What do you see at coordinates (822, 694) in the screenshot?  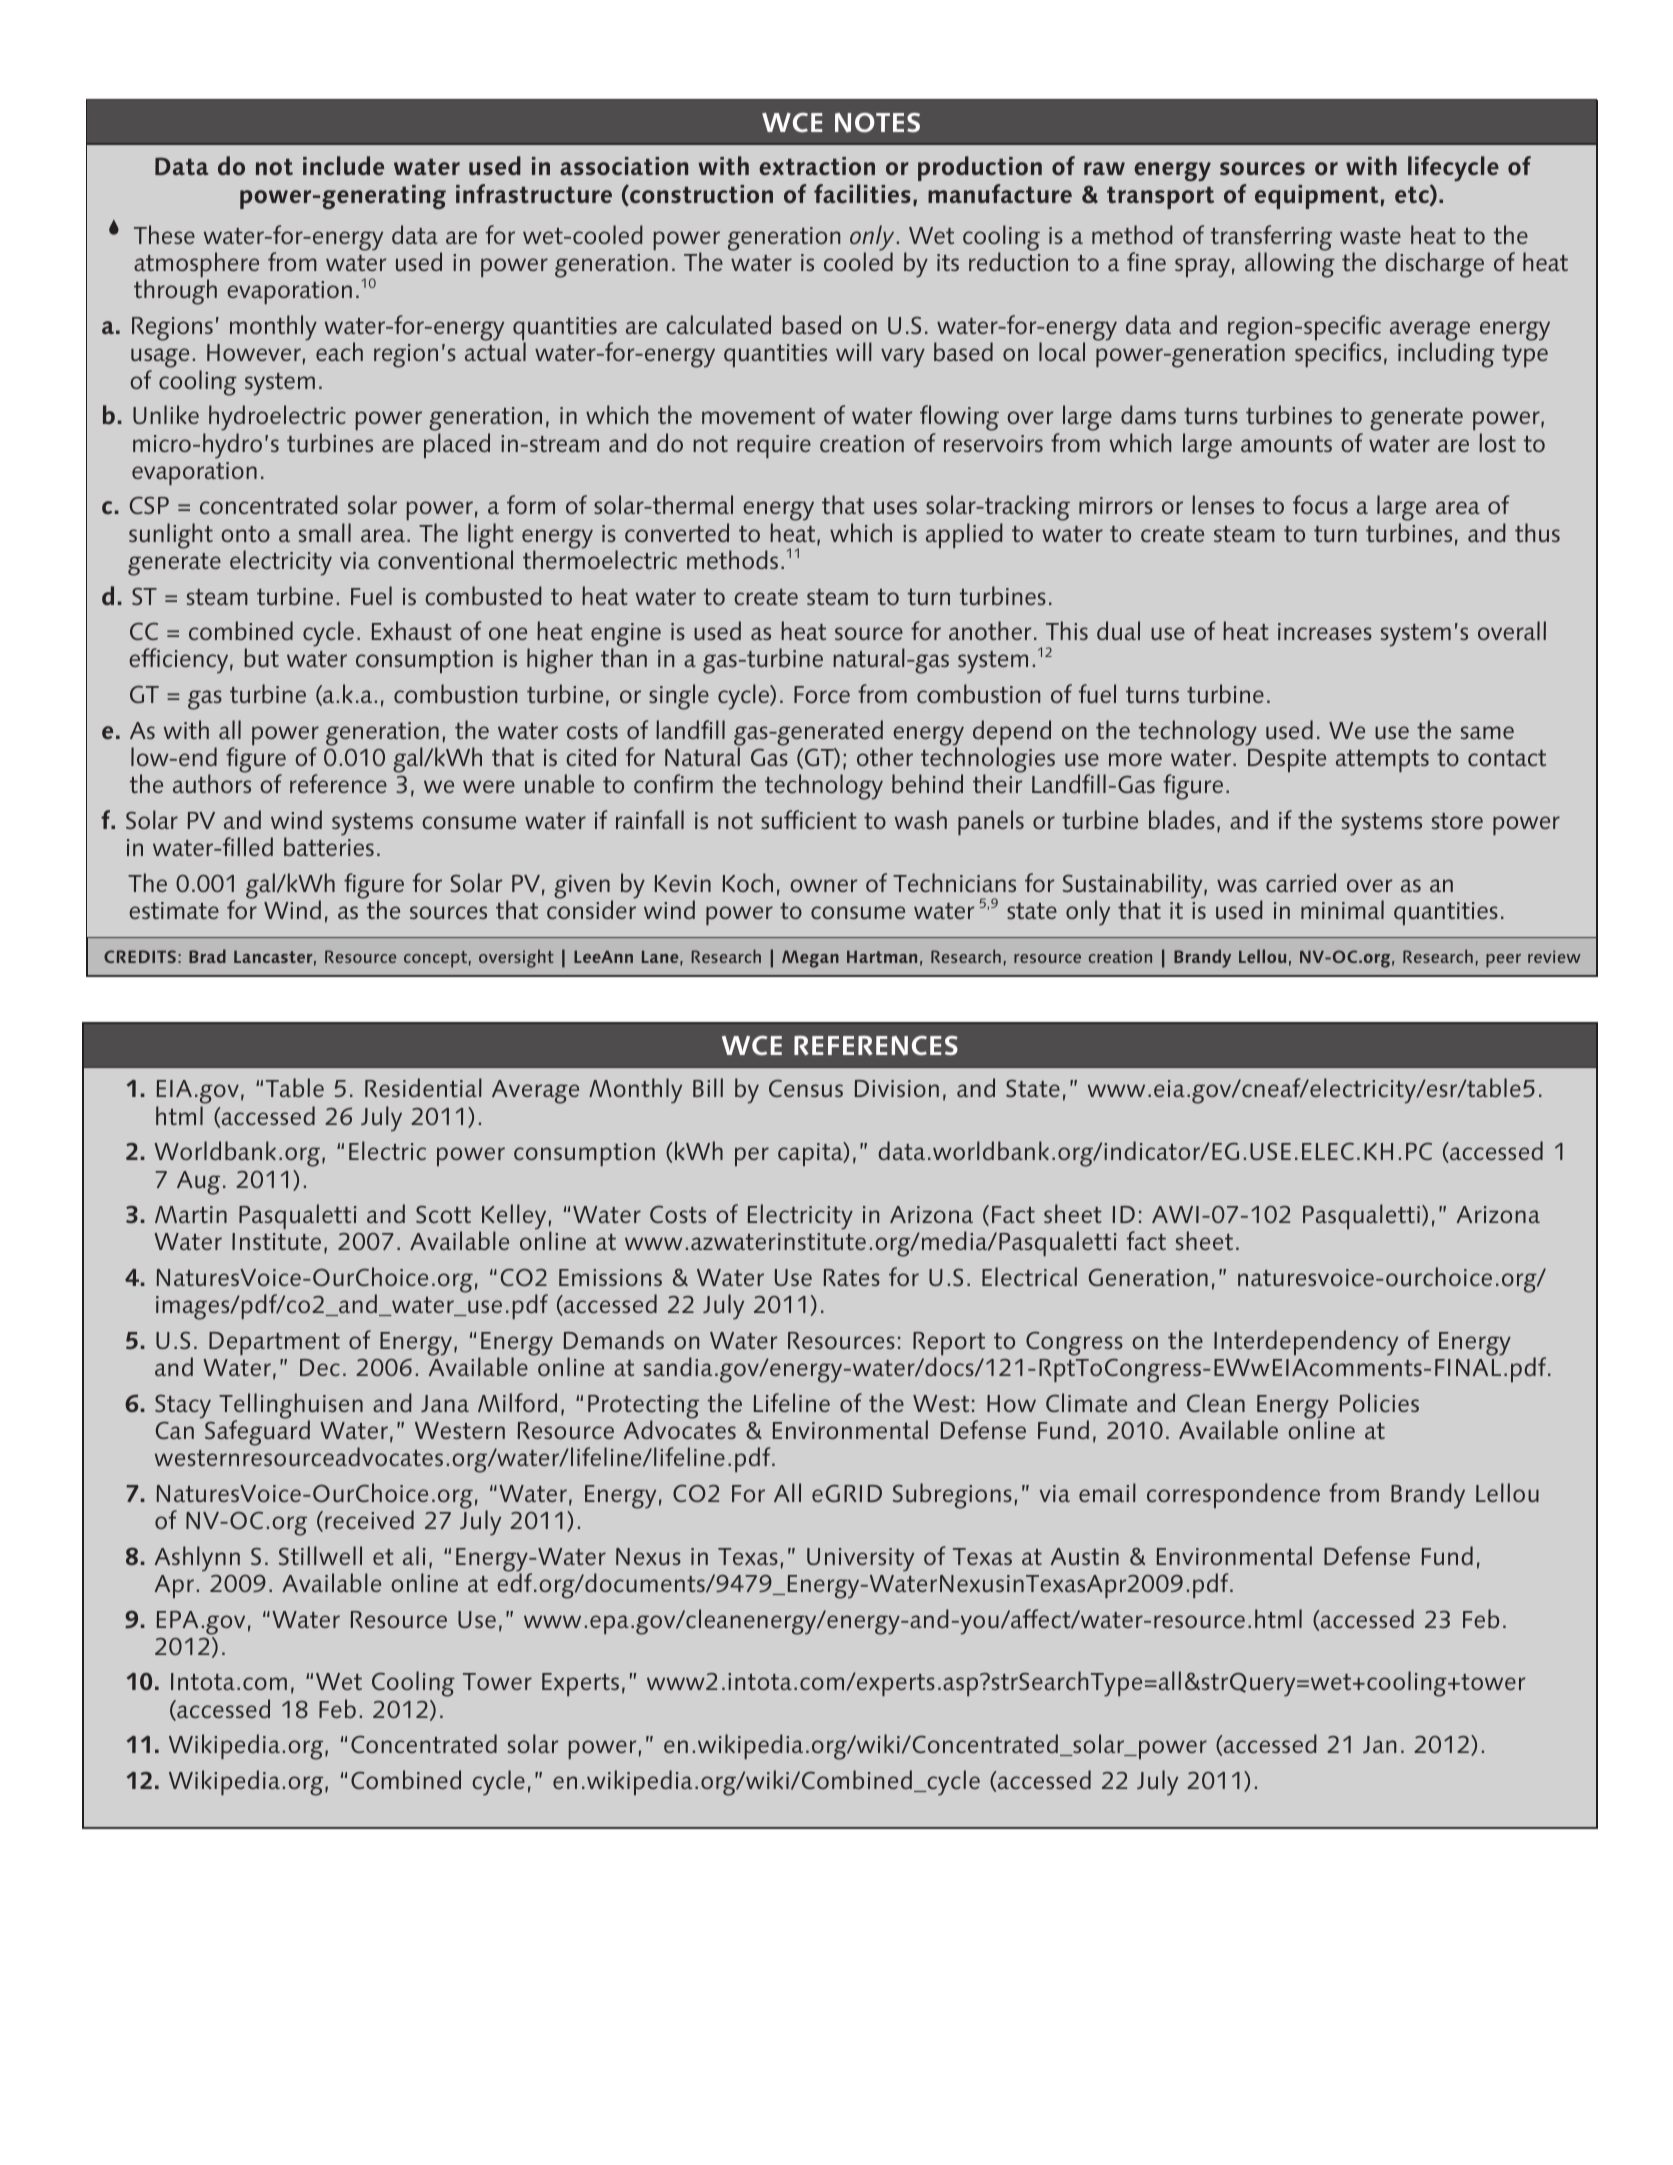 I see `Force` at bounding box center [822, 694].
